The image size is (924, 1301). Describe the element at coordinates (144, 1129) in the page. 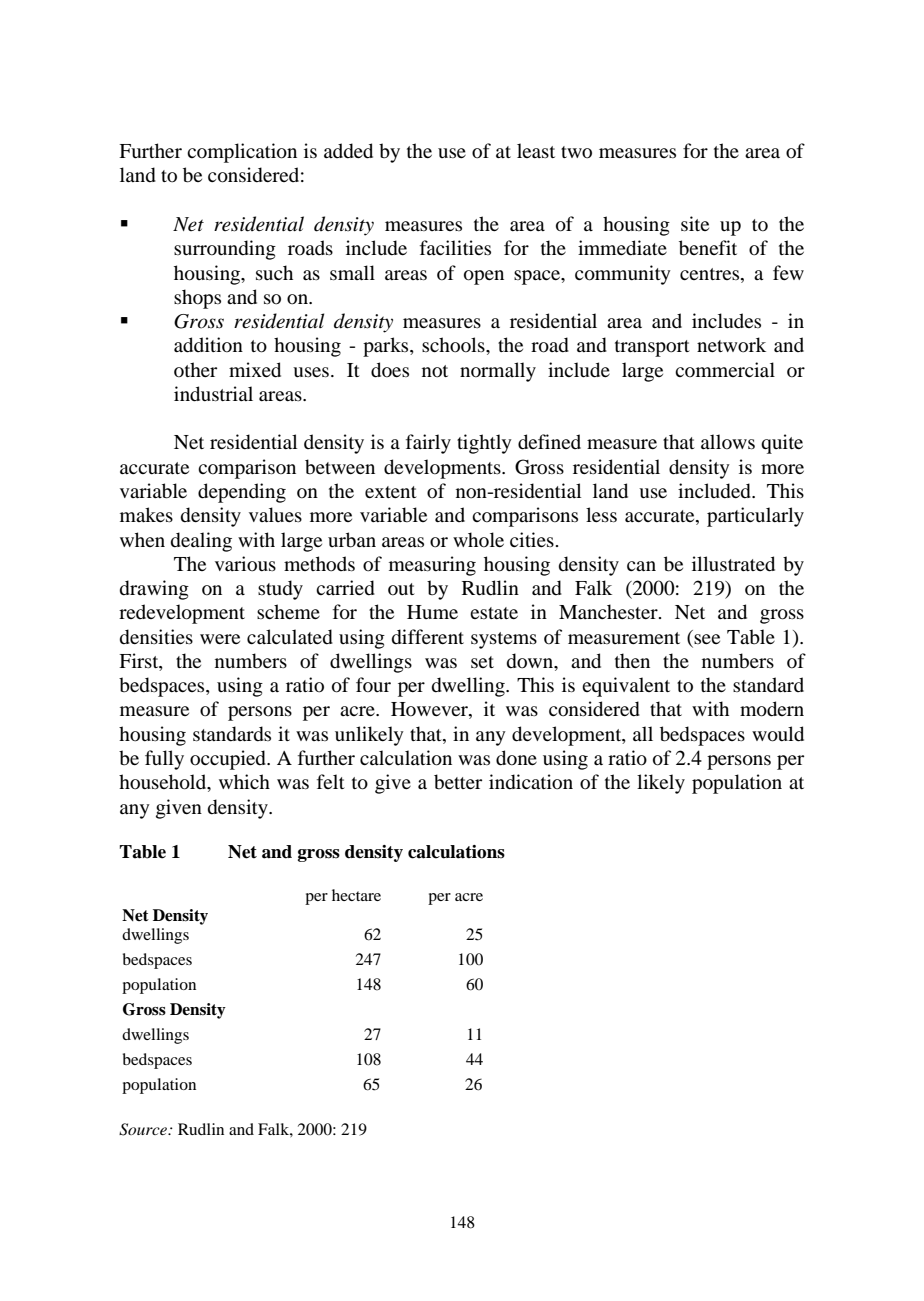

I see `Source` at that location.
